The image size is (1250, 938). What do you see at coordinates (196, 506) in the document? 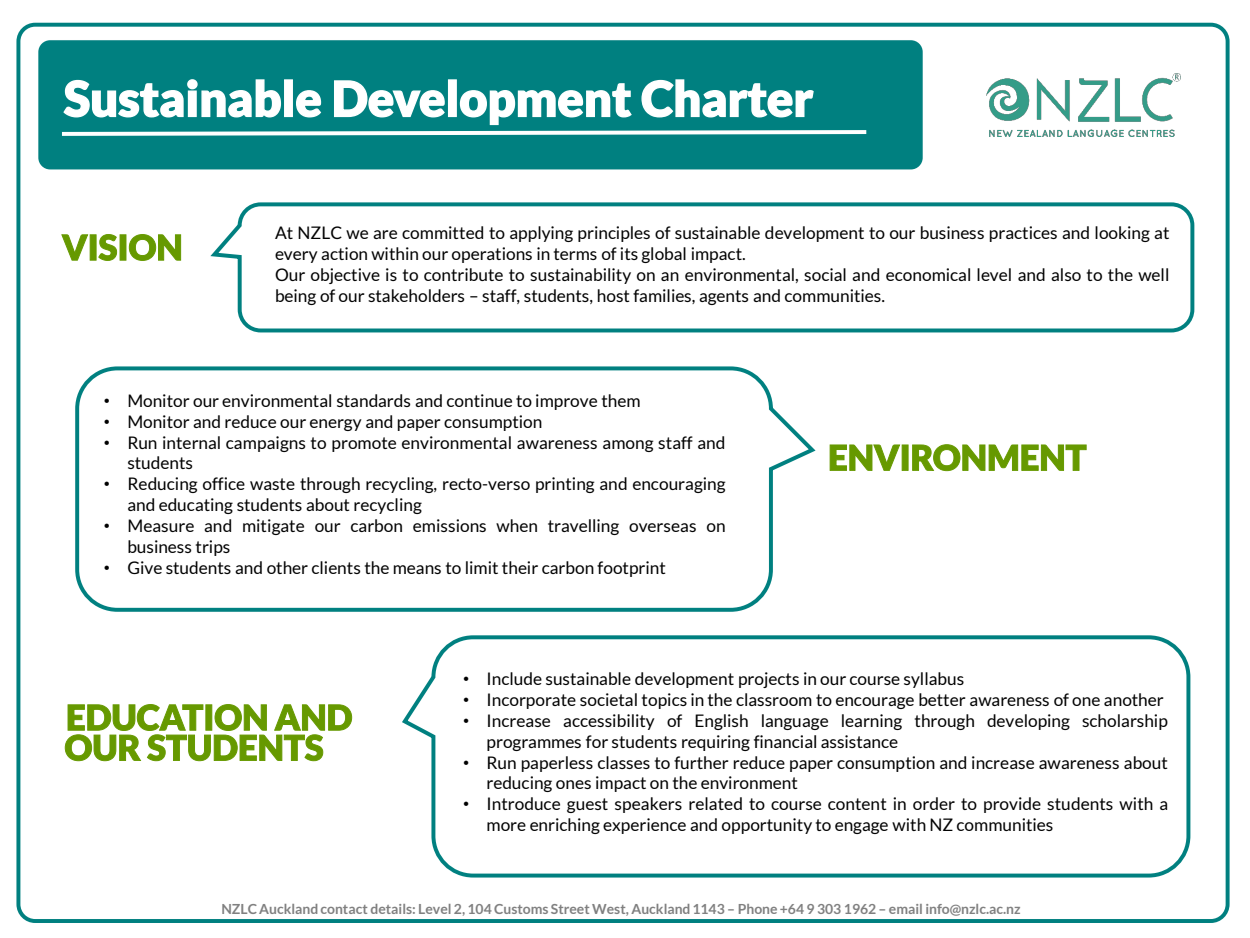
I see `educating` at bounding box center [196, 506].
